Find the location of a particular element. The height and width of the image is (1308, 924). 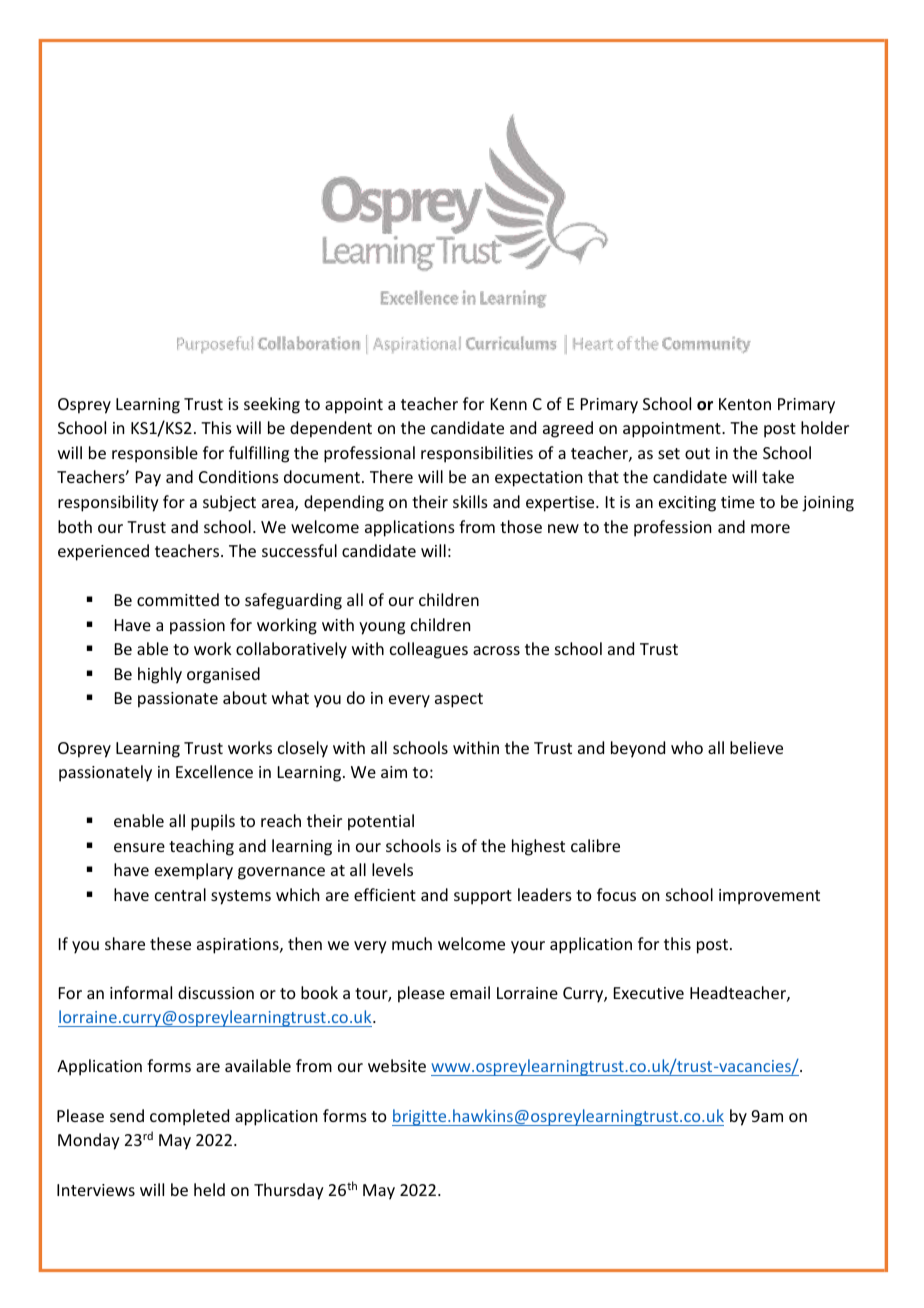

believe is located at coordinates (756, 747).
